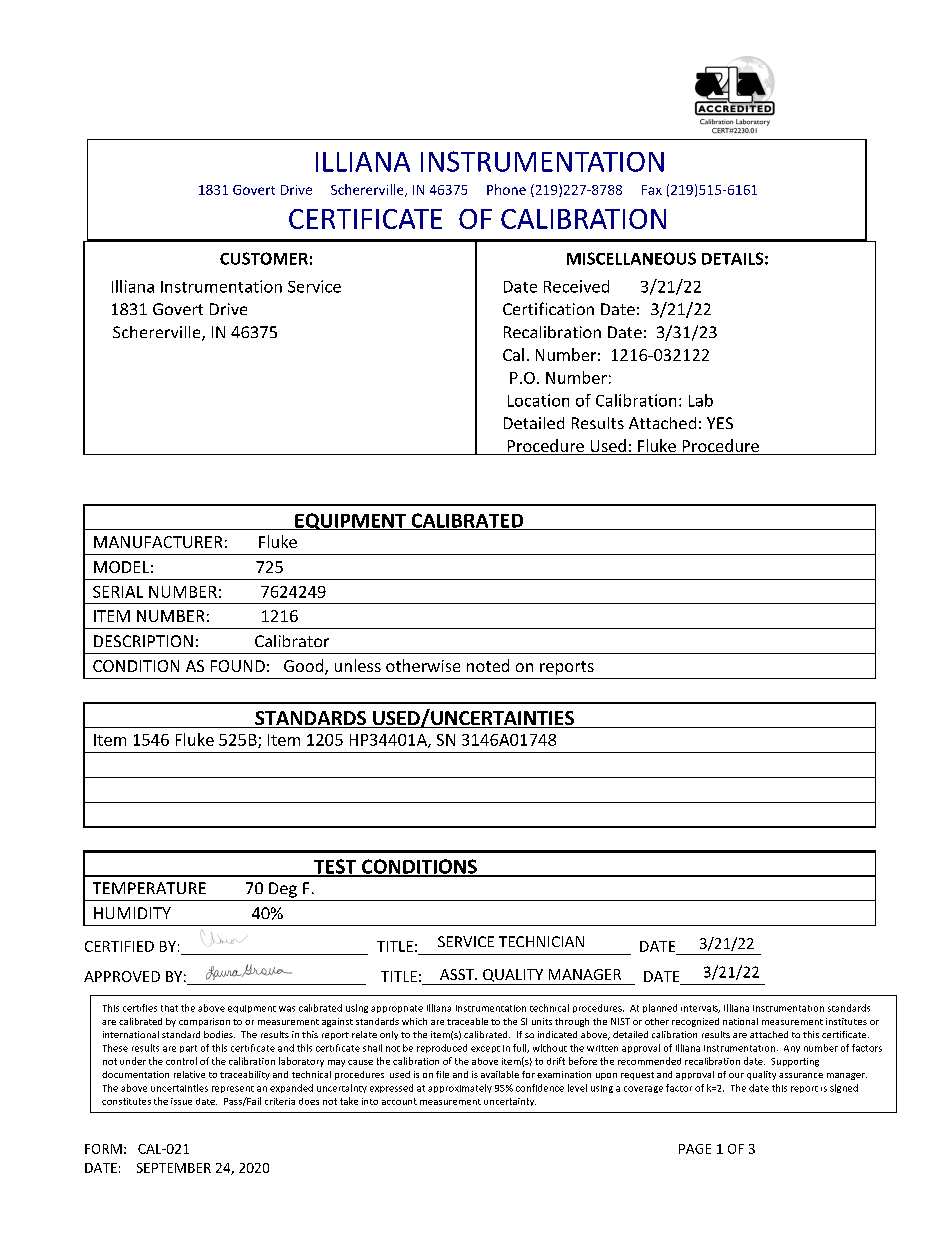 The image size is (952, 1233). What do you see at coordinates (720, 423) in the image?
I see `YES` at bounding box center [720, 423].
